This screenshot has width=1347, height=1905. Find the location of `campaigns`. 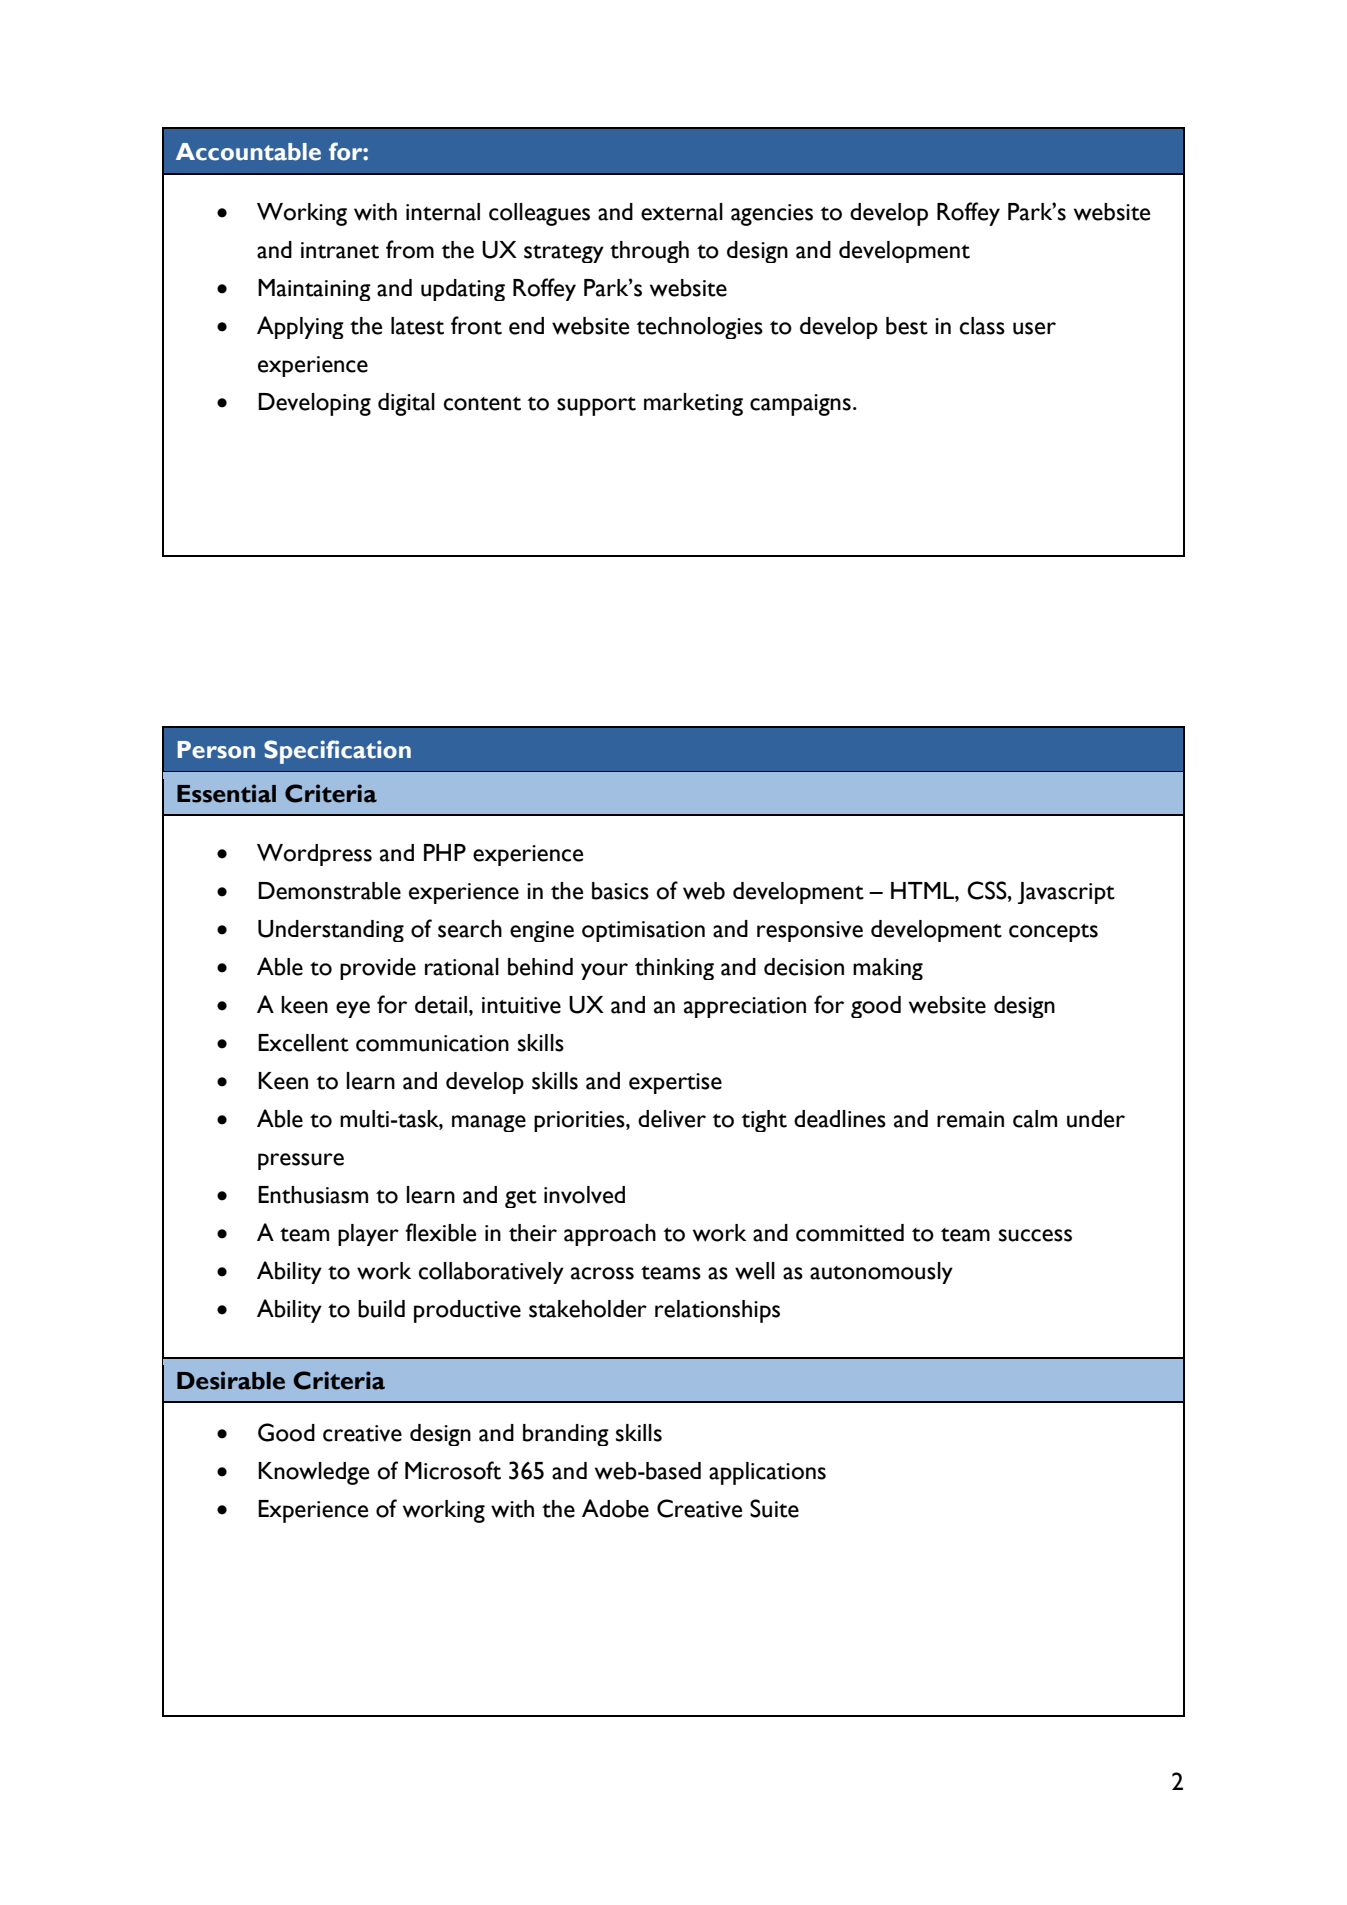

campaigns is located at coordinates (800, 405).
